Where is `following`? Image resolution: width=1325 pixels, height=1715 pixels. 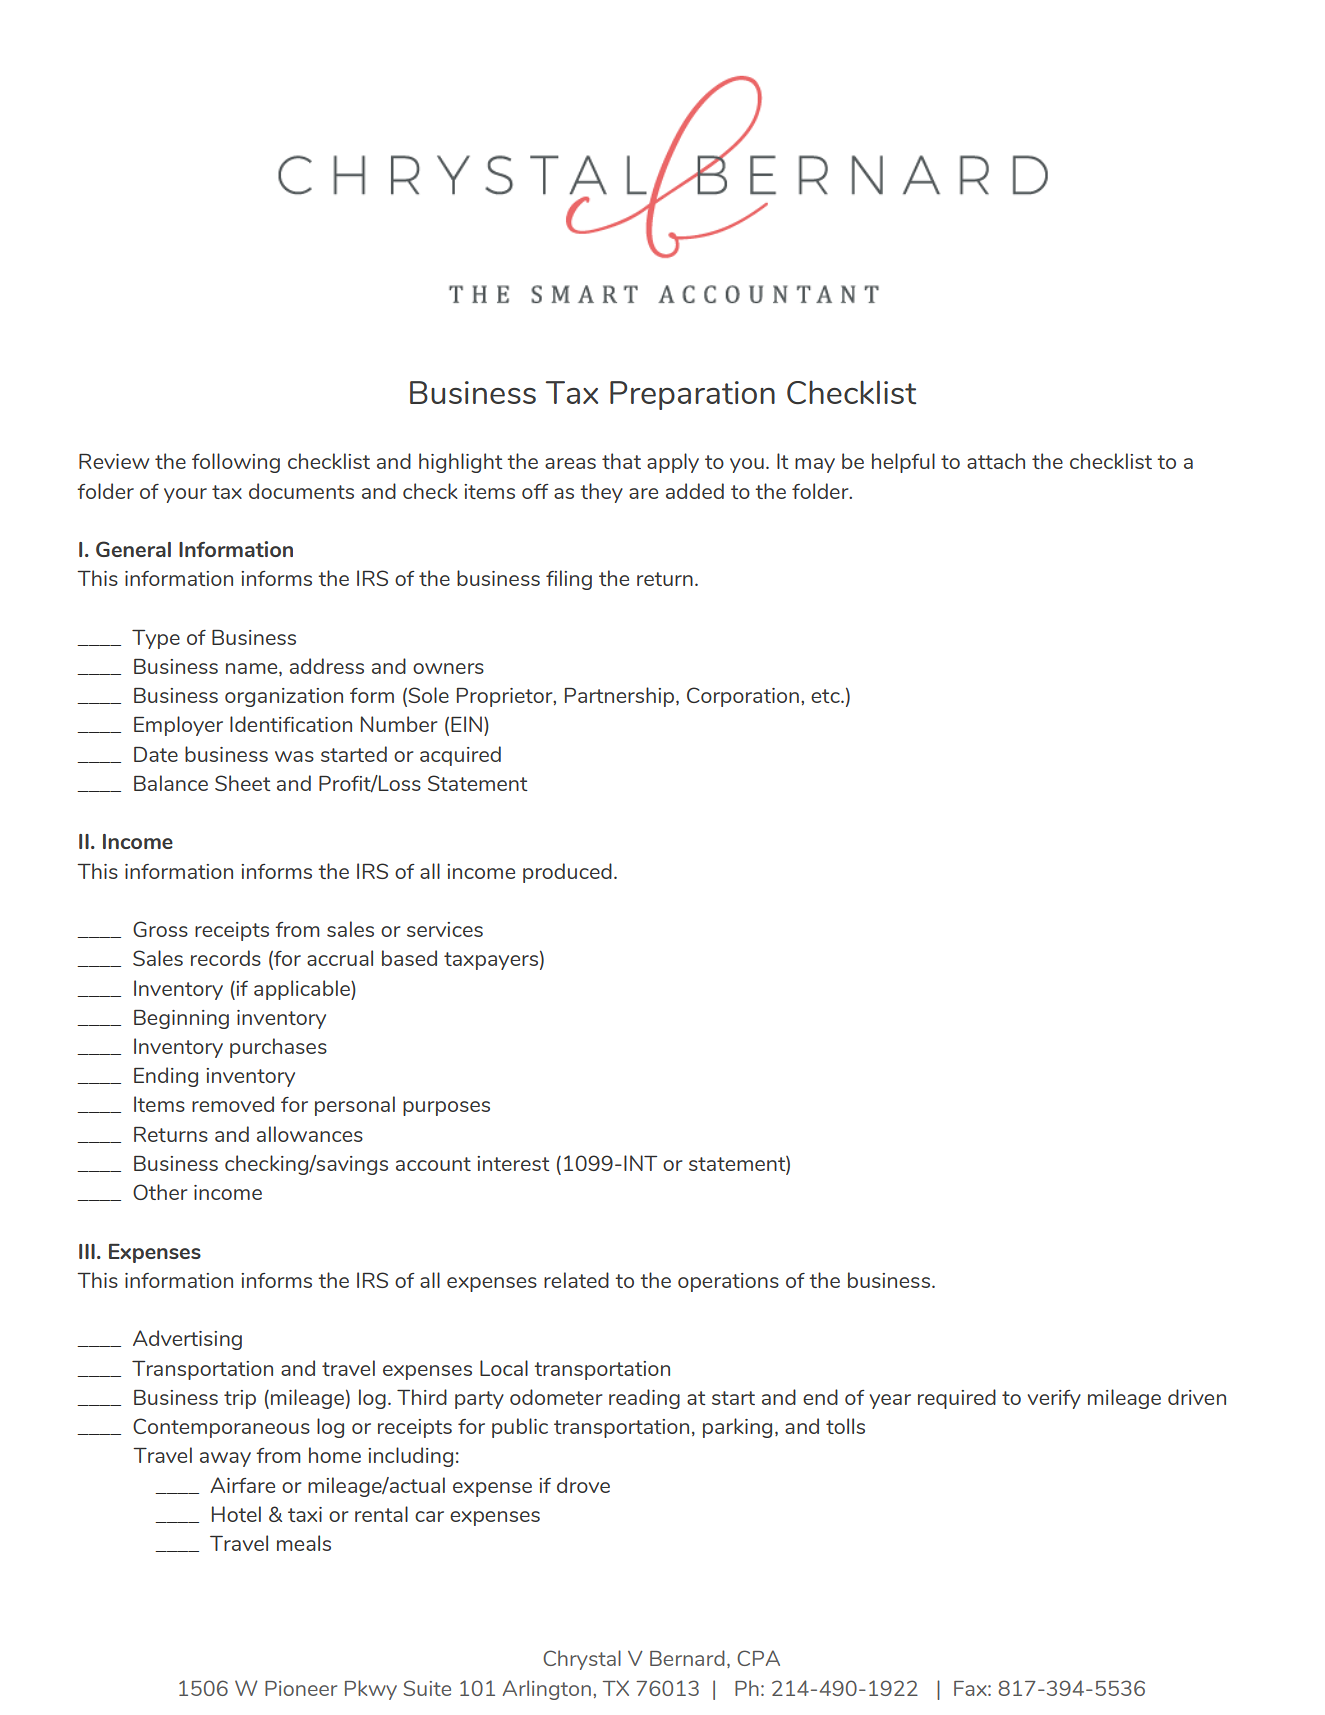
following is located at coordinates (236, 463).
